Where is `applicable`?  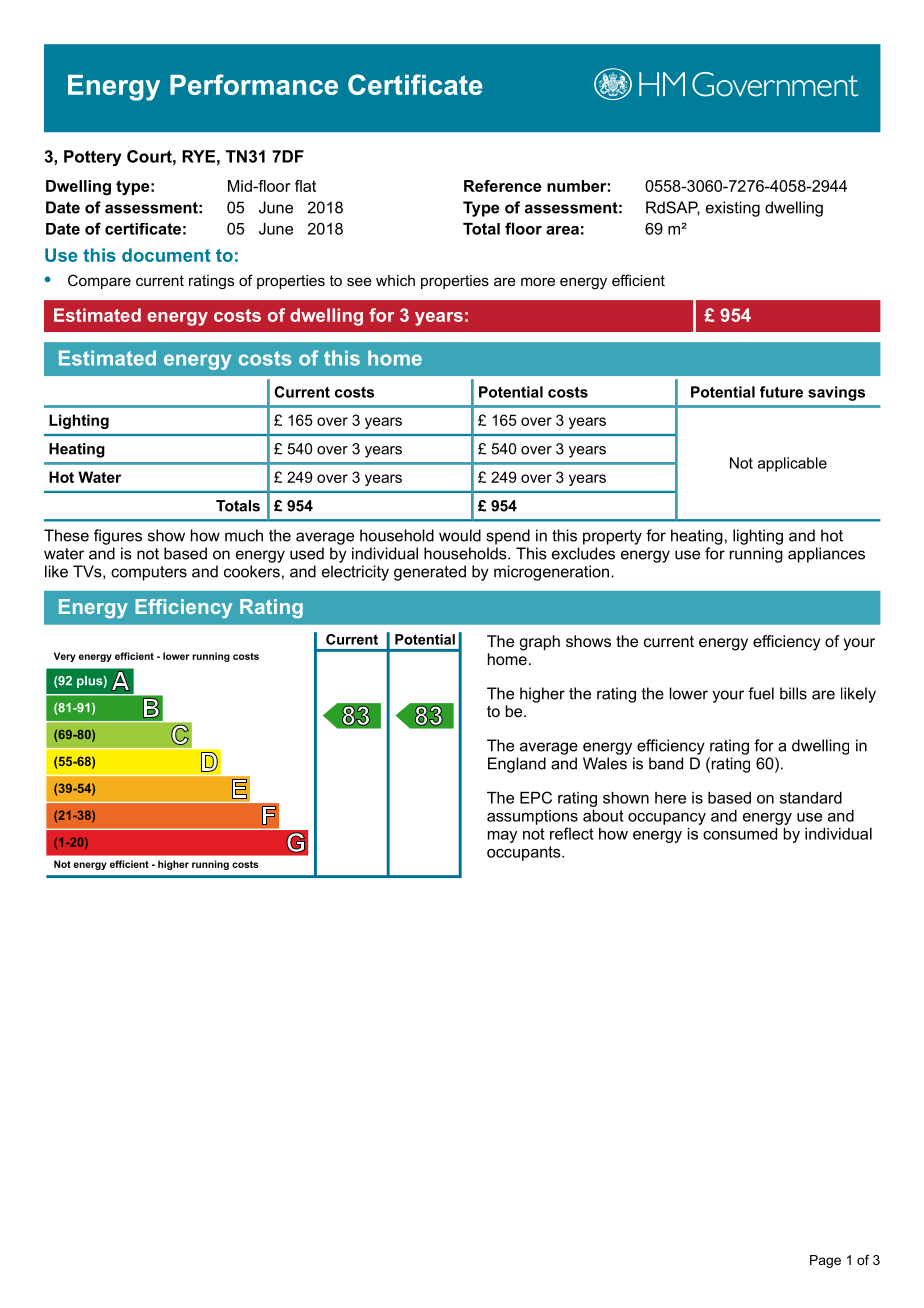
applicable is located at coordinates (792, 464).
